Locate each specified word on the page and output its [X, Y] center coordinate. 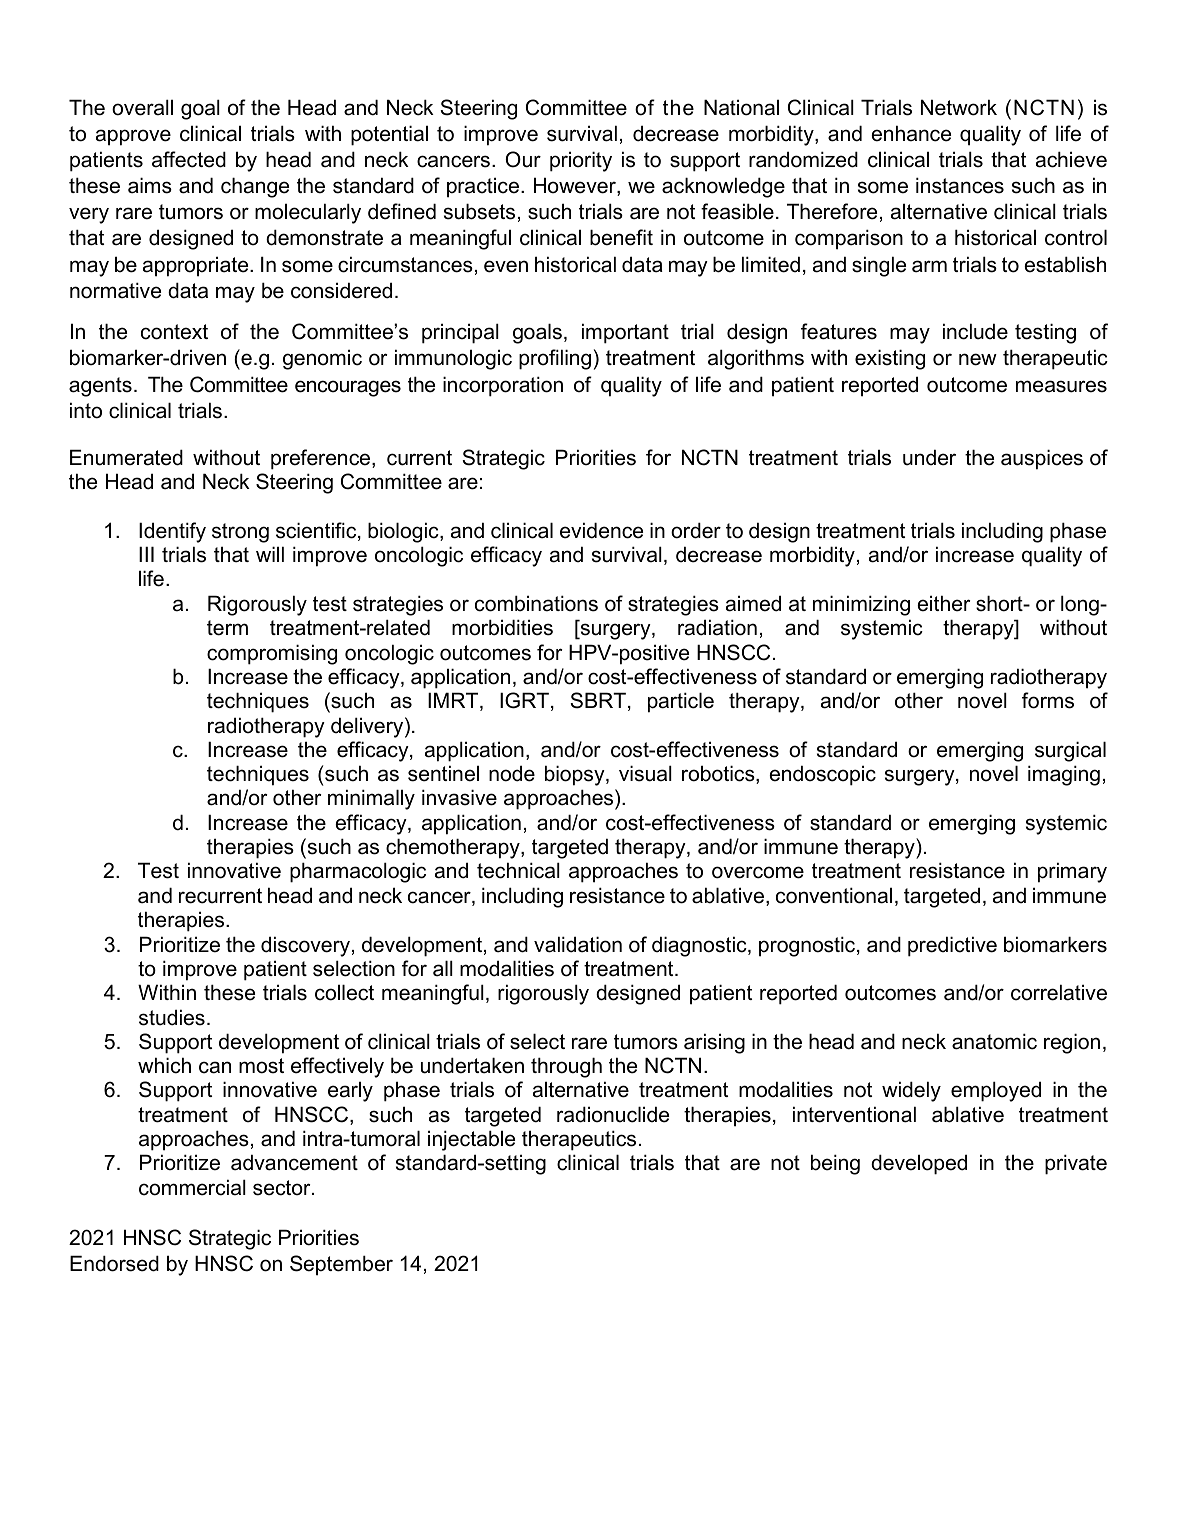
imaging [1064, 775]
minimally [371, 799]
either [943, 603]
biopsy [576, 775]
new [978, 359]
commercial [192, 1187]
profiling [555, 359]
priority [581, 161]
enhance [911, 133]
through [566, 1067]
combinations [536, 603]
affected [189, 159]
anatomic [994, 1041]
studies [172, 1017]
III [146, 554]
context [174, 332]
